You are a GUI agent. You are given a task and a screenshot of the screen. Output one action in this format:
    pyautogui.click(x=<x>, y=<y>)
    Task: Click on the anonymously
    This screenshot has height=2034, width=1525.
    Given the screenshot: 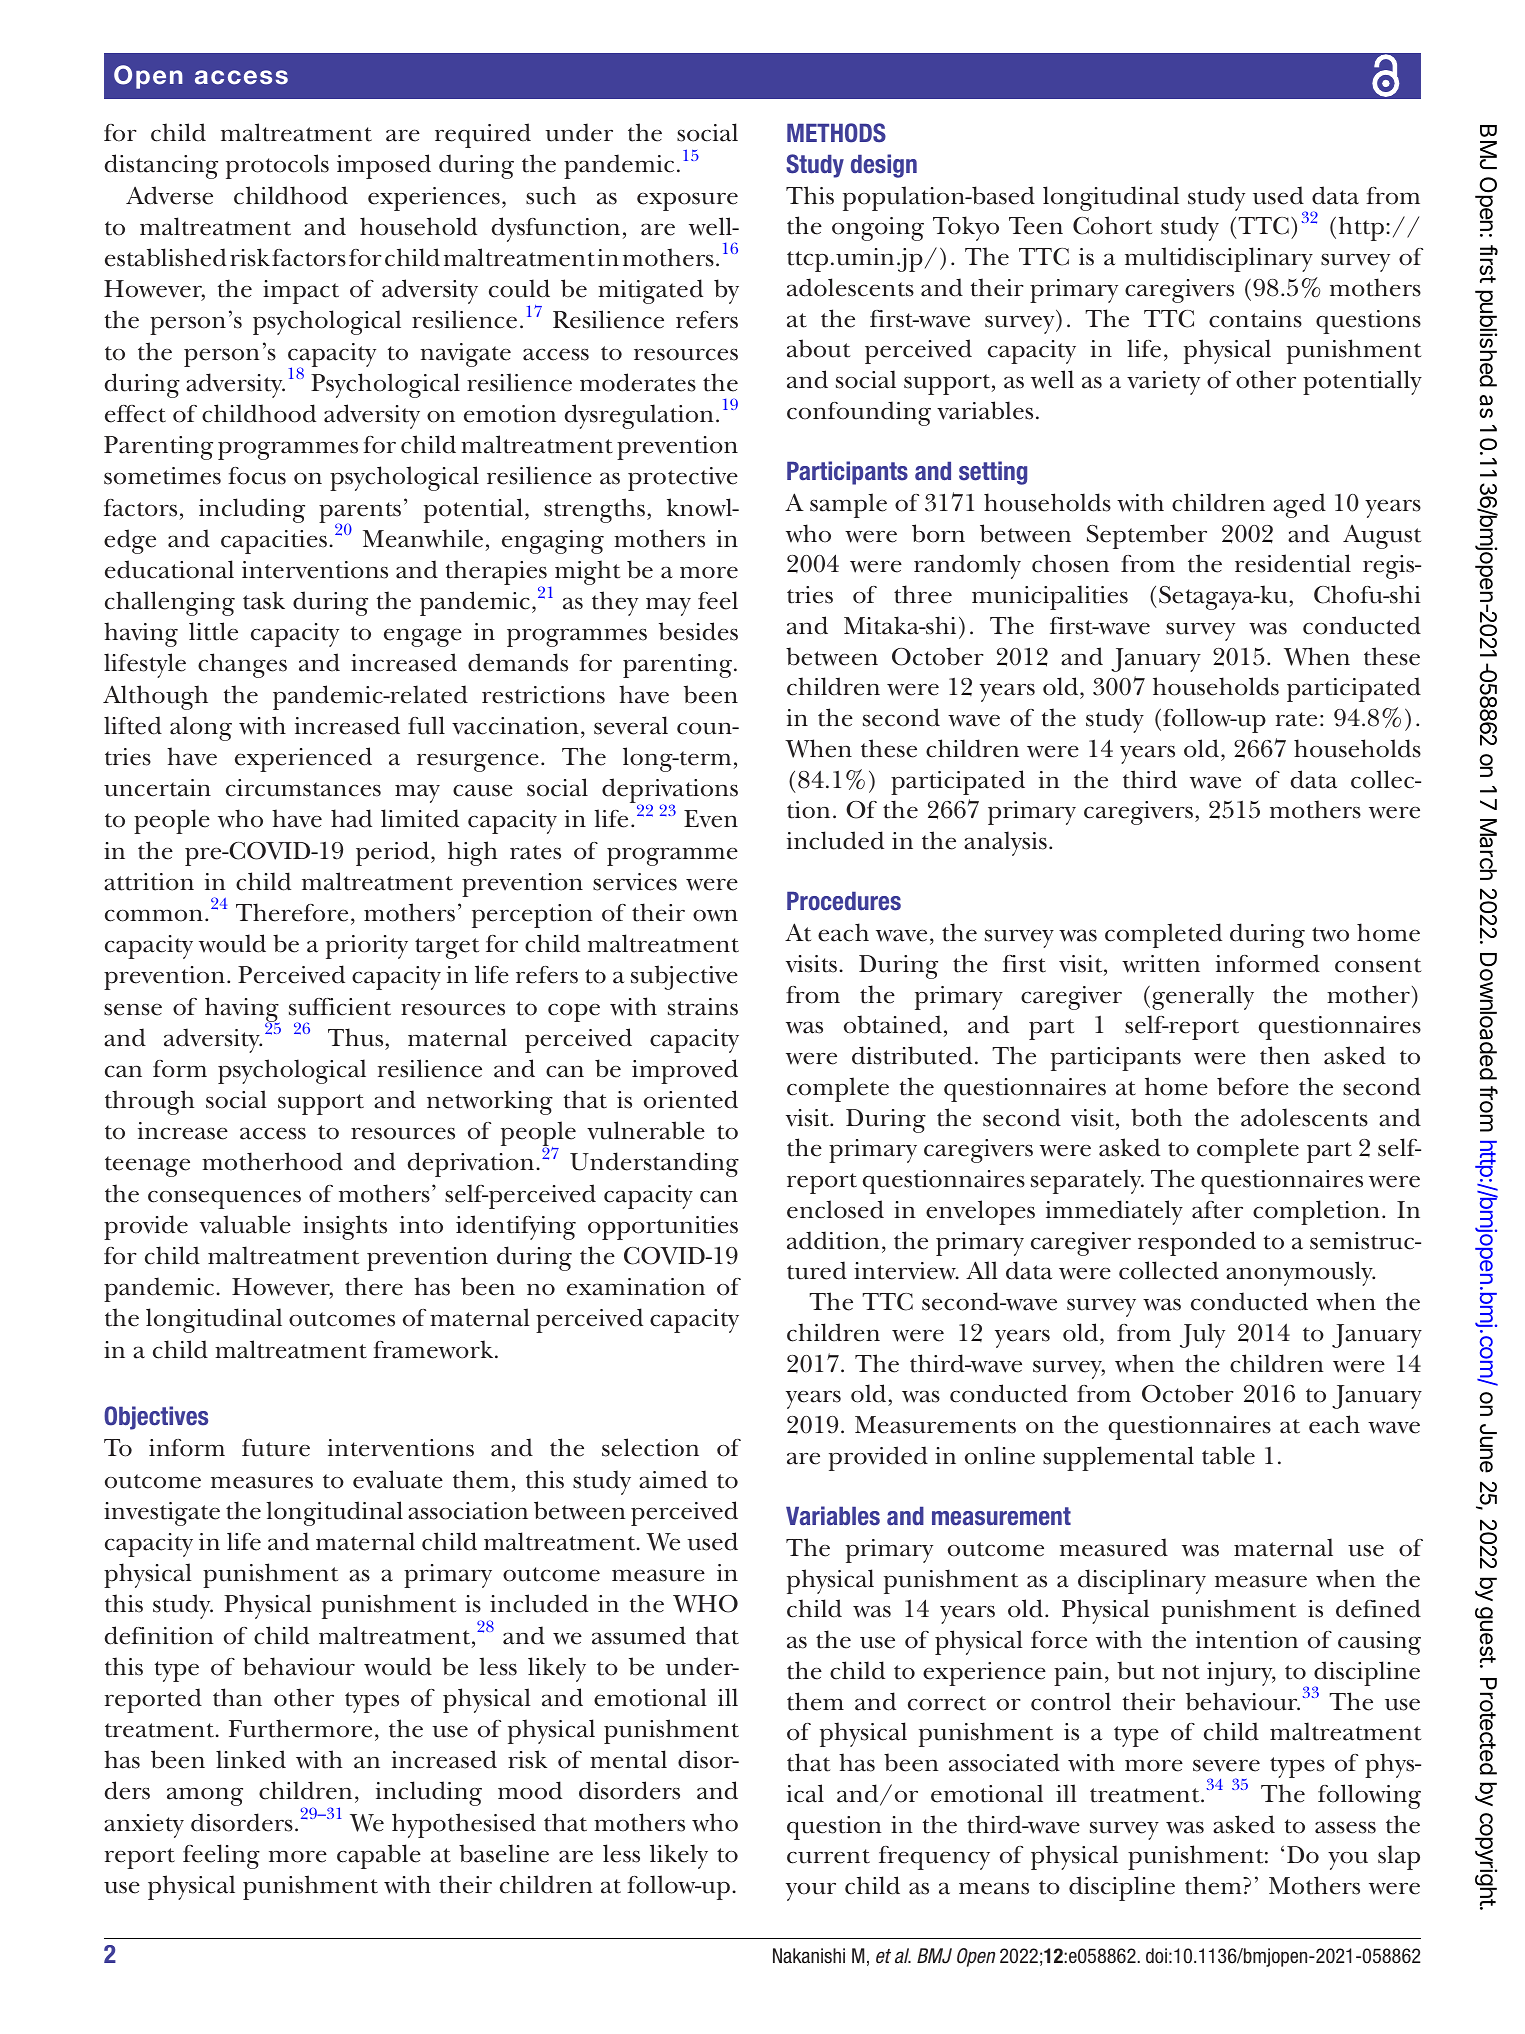 What is the action you would take?
    pyautogui.click(x=1300, y=1273)
